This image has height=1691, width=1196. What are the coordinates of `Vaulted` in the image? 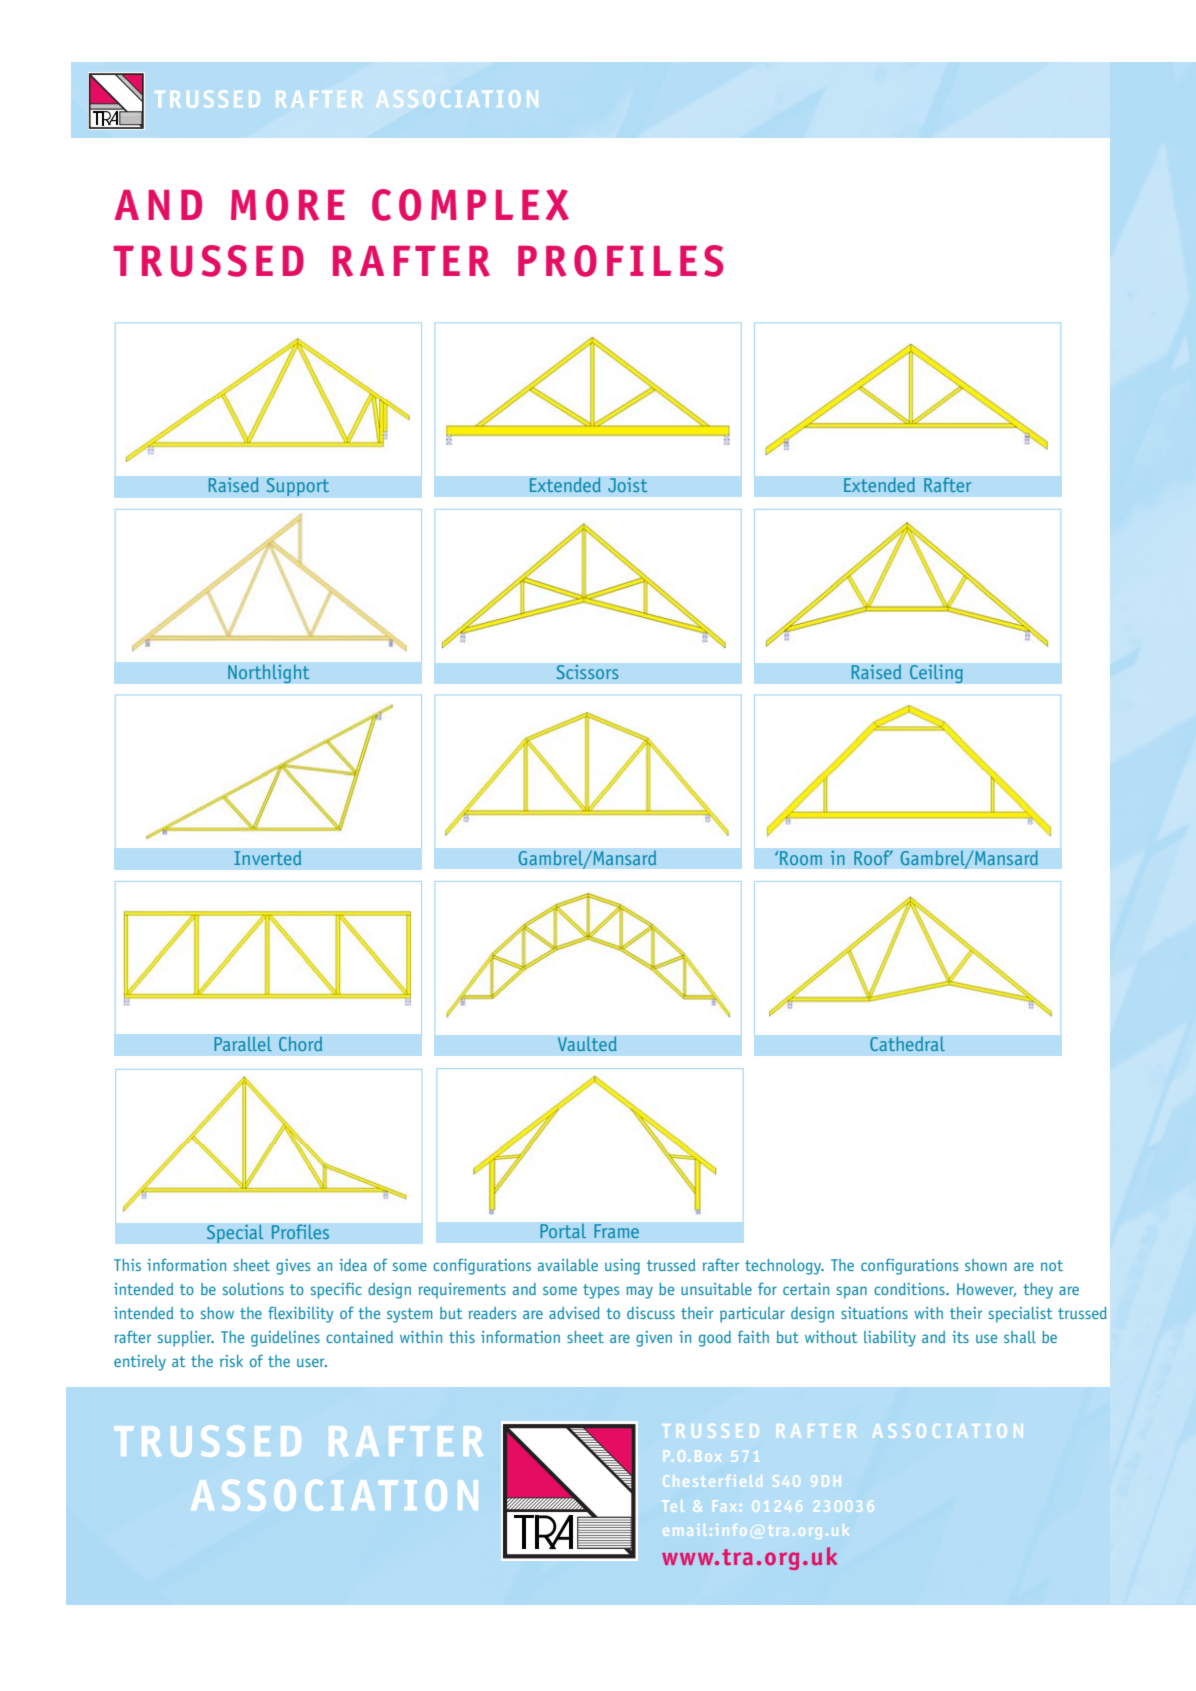 It's located at (587, 1044).
